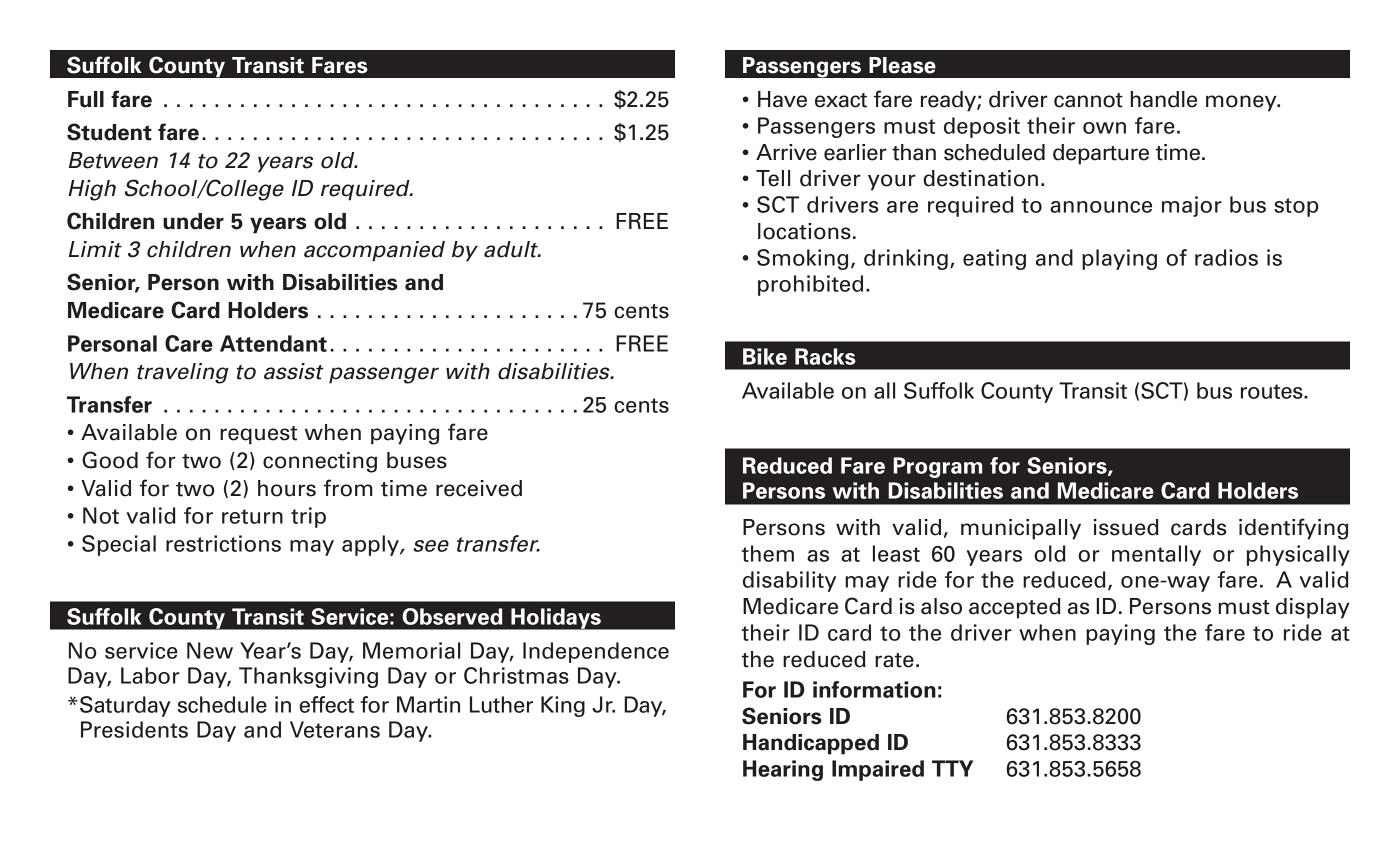 This screenshot has height=850, width=1400. Describe the element at coordinates (765, 356) in the screenshot. I see `Bike` at that location.
